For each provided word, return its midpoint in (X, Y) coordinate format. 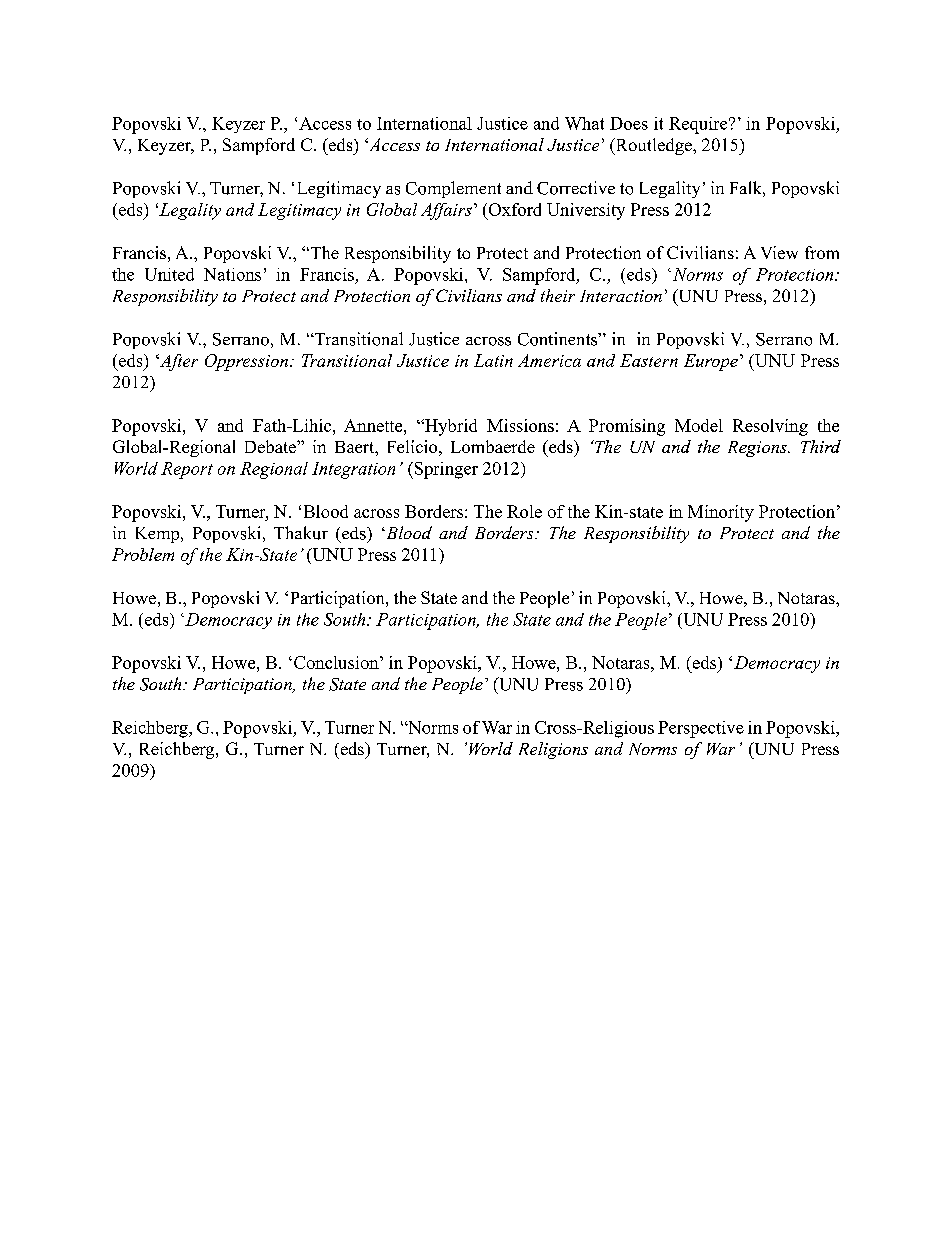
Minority (721, 513)
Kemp (159, 535)
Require (699, 125)
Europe (711, 362)
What (584, 123)
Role (524, 511)
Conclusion (337, 662)
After (177, 362)
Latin (493, 360)
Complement (453, 189)
